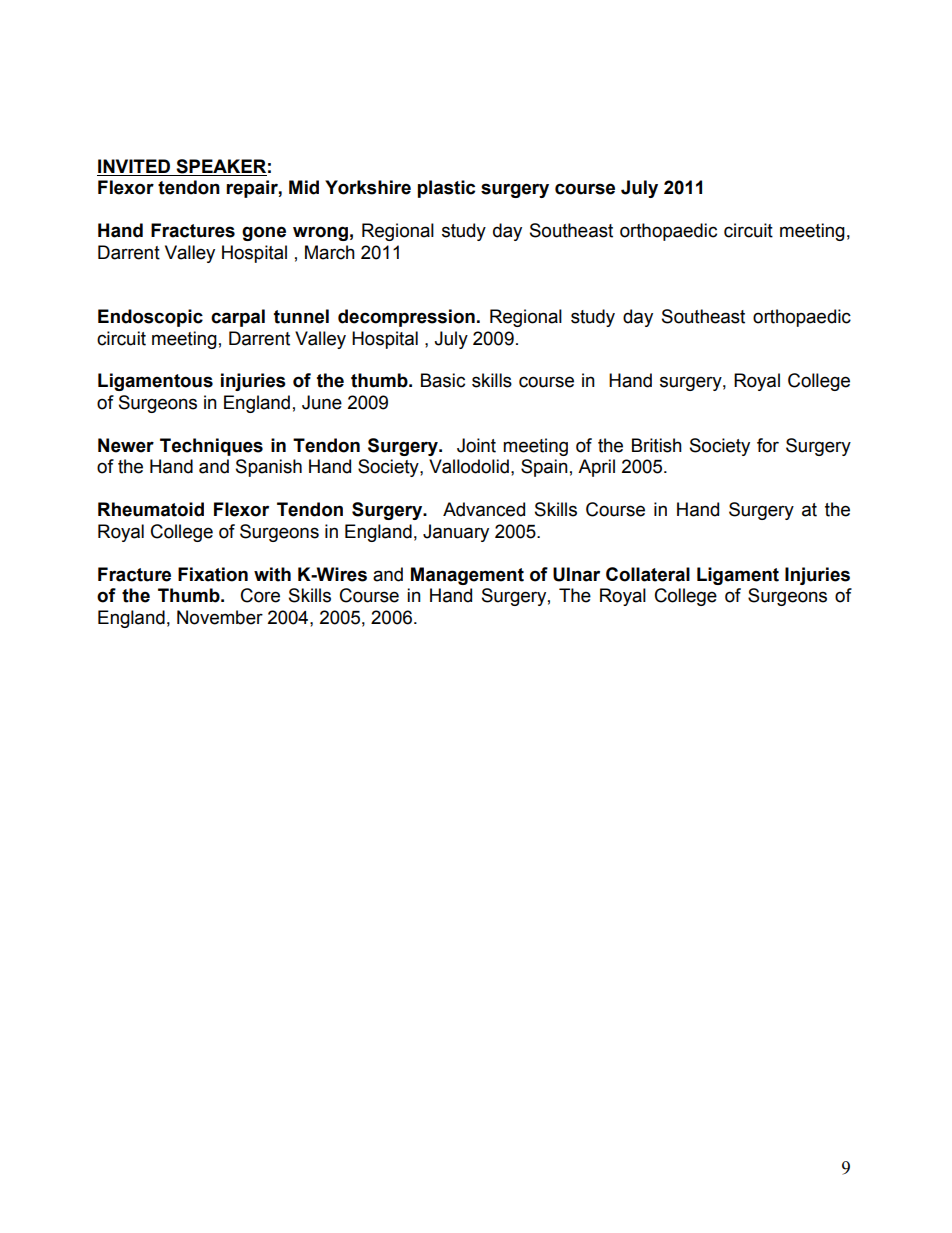  I want to click on INVITED, so click(134, 166).
